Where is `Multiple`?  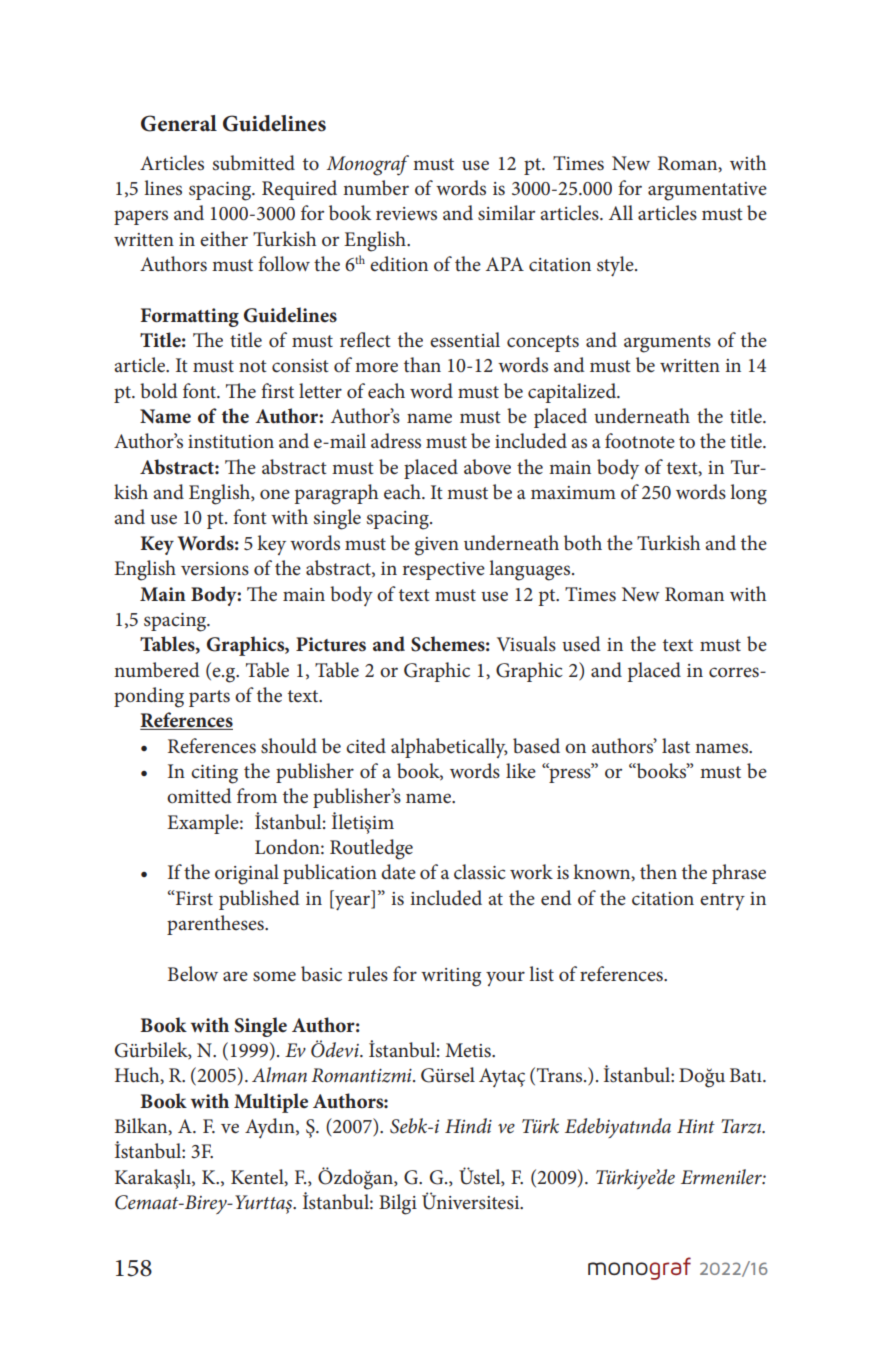 Multiple is located at coordinates (271, 1103).
